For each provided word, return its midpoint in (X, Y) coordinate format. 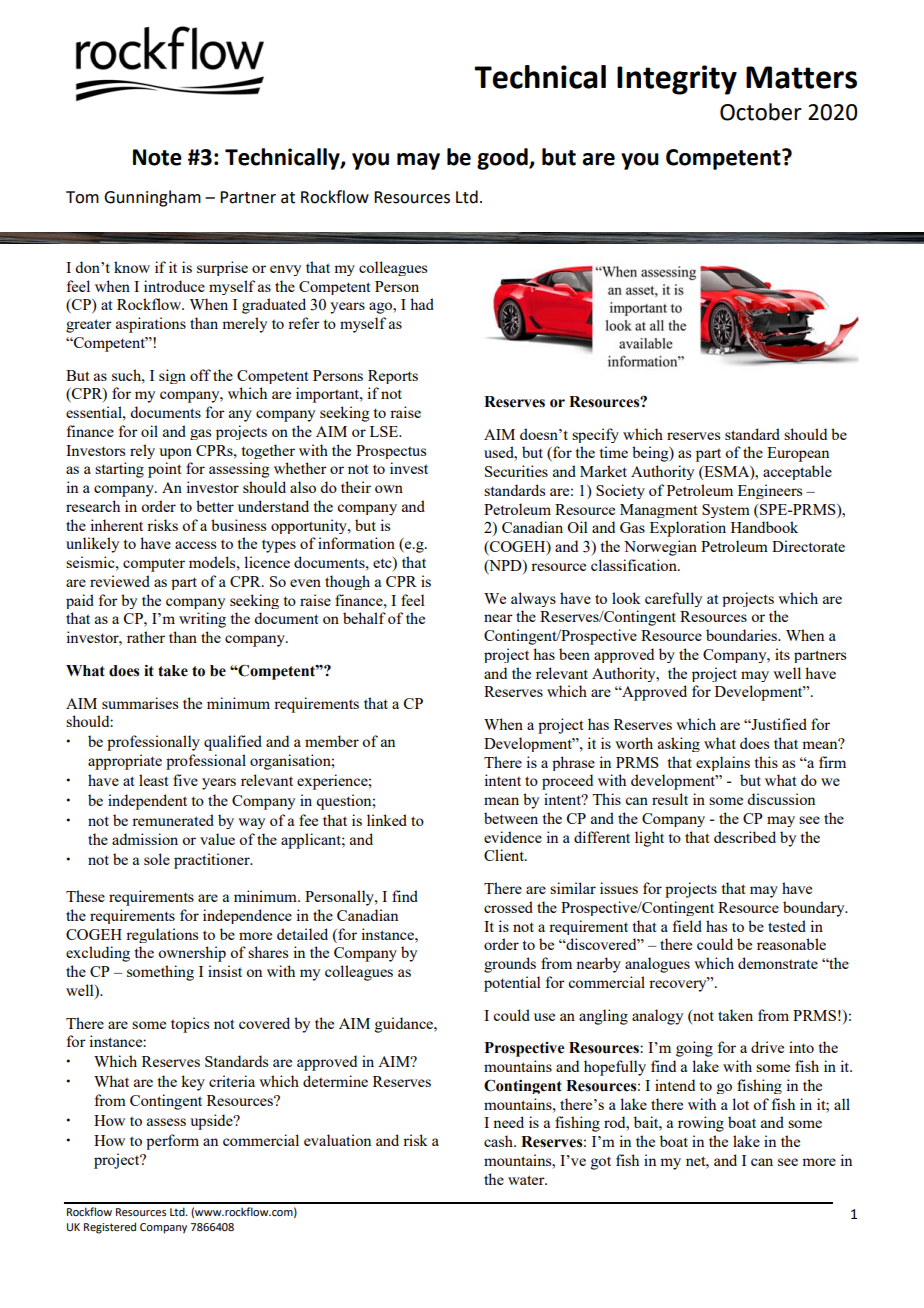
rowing (701, 1124)
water (527, 1180)
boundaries (742, 635)
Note (157, 157)
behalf (364, 618)
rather (146, 637)
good (503, 159)
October (761, 112)
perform (172, 1142)
